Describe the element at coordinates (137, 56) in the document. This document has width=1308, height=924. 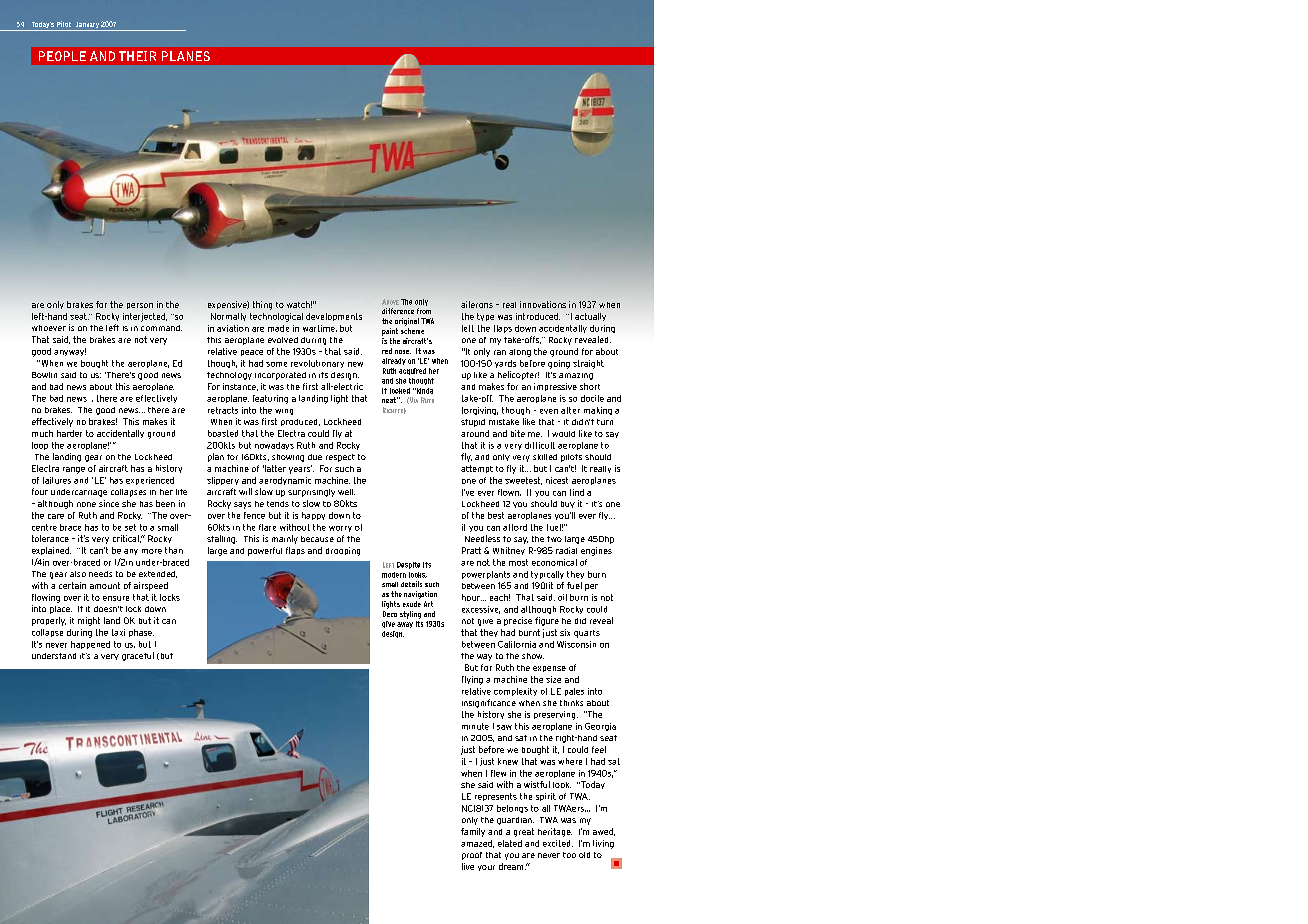
I see `THEIR` at that location.
